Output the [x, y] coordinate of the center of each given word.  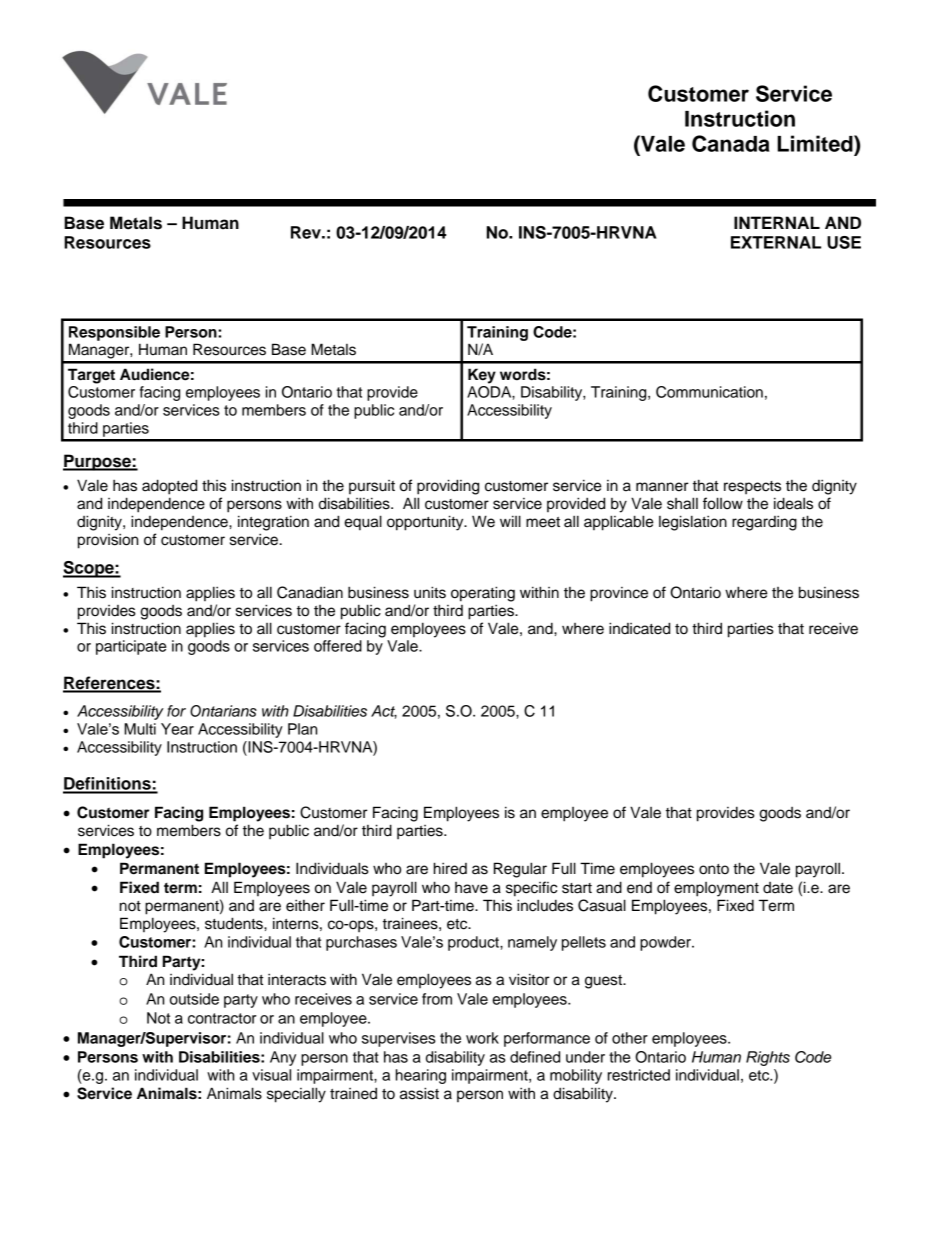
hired [450, 868]
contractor [222, 1018]
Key [482, 376]
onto [714, 869]
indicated [639, 628]
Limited [816, 143]
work [482, 1038]
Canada [731, 143]
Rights [768, 1058]
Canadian [310, 592]
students [235, 923]
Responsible [114, 333]
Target [91, 376]
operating [483, 594]
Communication [709, 392]
